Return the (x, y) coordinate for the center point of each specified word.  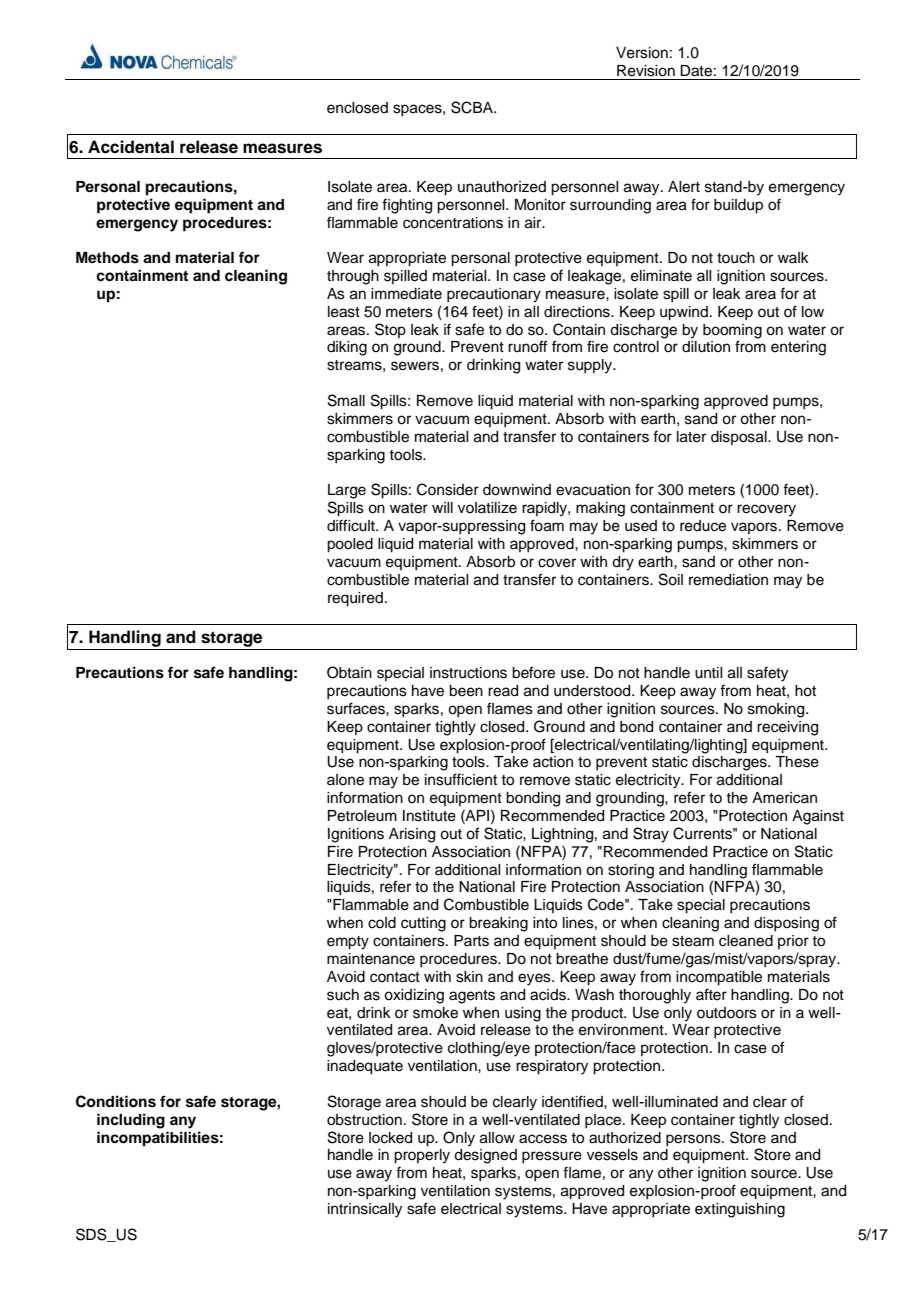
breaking (498, 924)
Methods (107, 258)
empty (348, 943)
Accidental (131, 147)
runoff (527, 346)
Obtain (349, 672)
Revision (646, 71)
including (131, 1121)
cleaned (746, 941)
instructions (468, 673)
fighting (407, 206)
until (708, 673)
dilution (706, 347)
